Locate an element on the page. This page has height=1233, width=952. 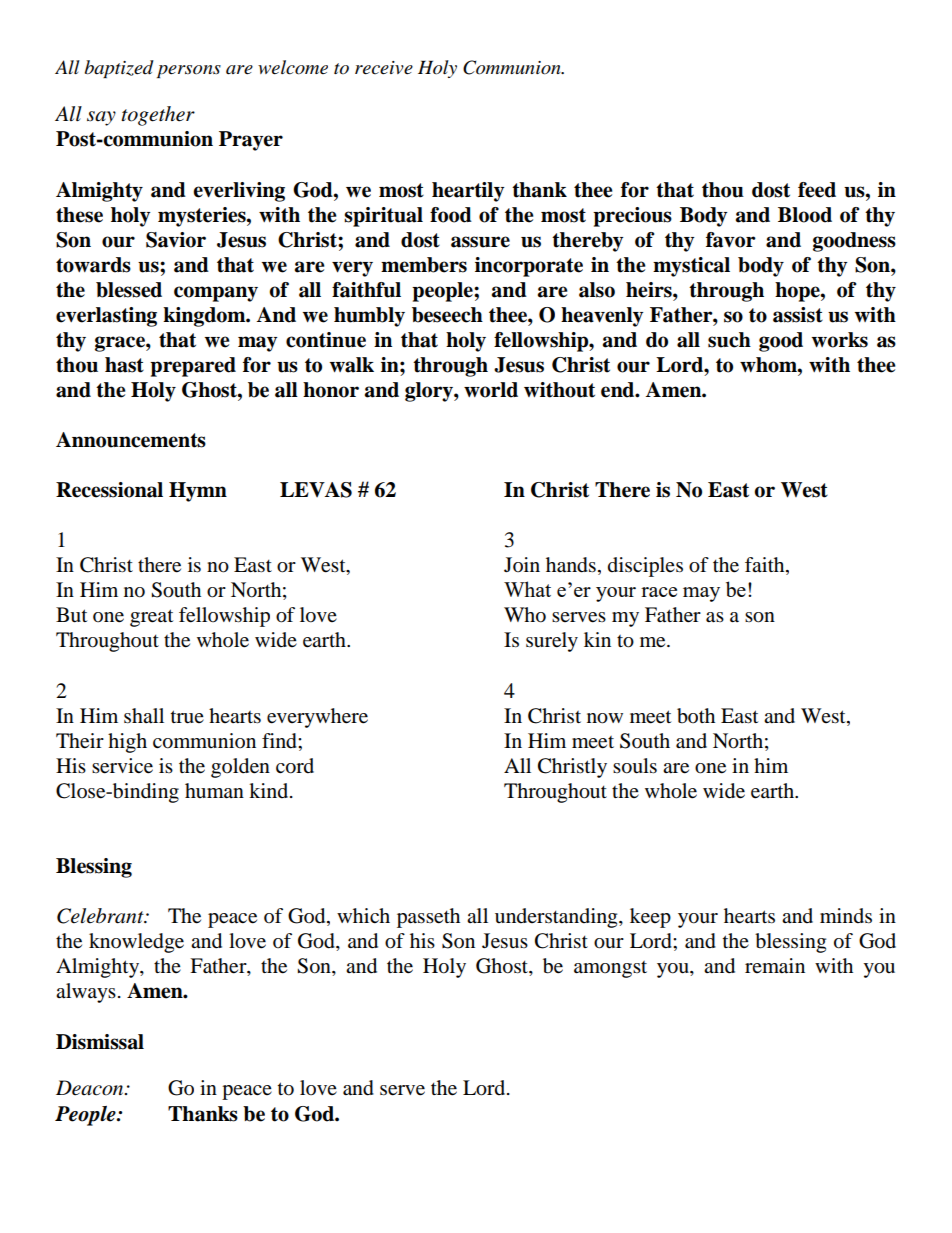
Dismissal is located at coordinates (100, 1042).
